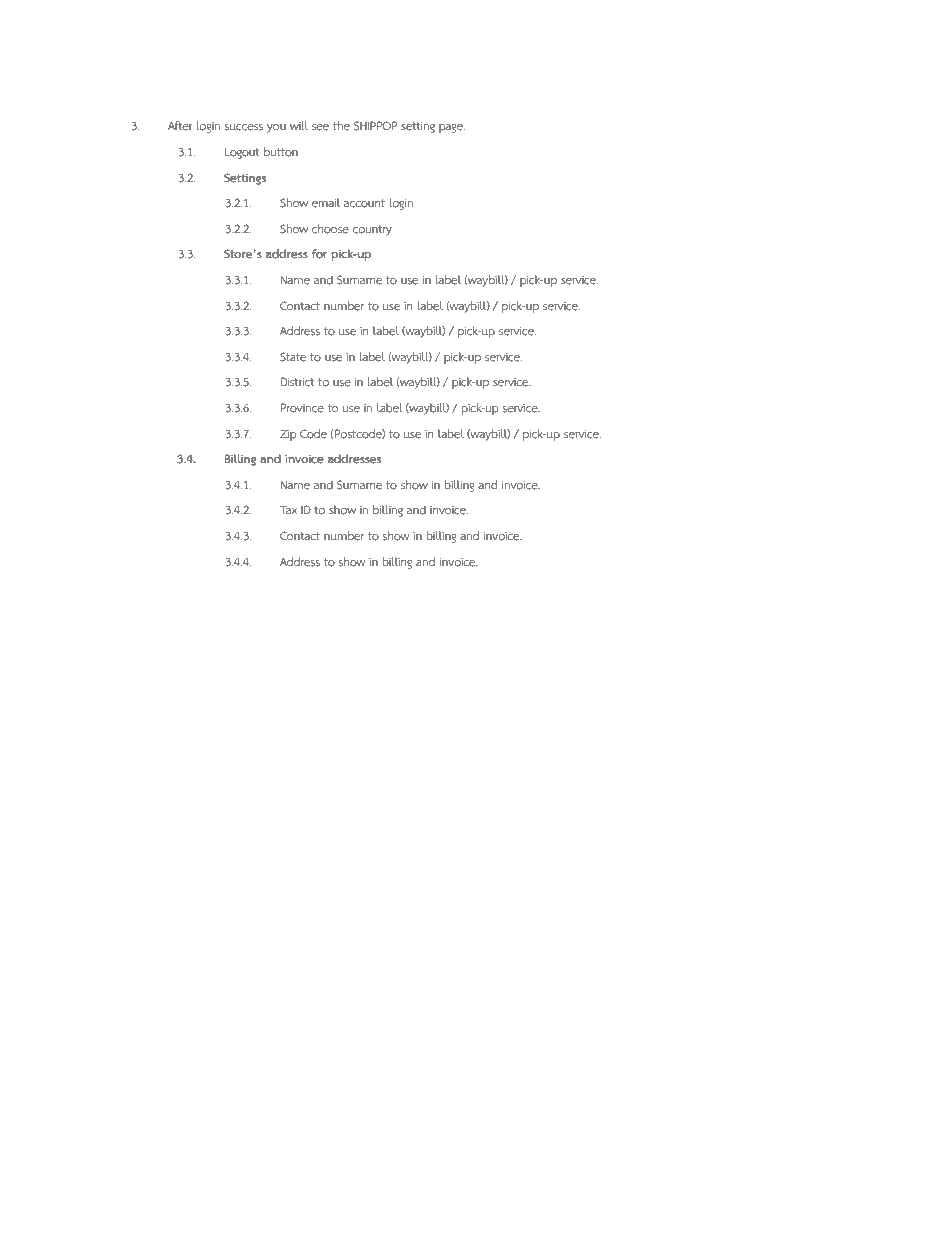 The image size is (952, 1233). What do you see at coordinates (288, 510) in the screenshot?
I see `Tax` at bounding box center [288, 510].
